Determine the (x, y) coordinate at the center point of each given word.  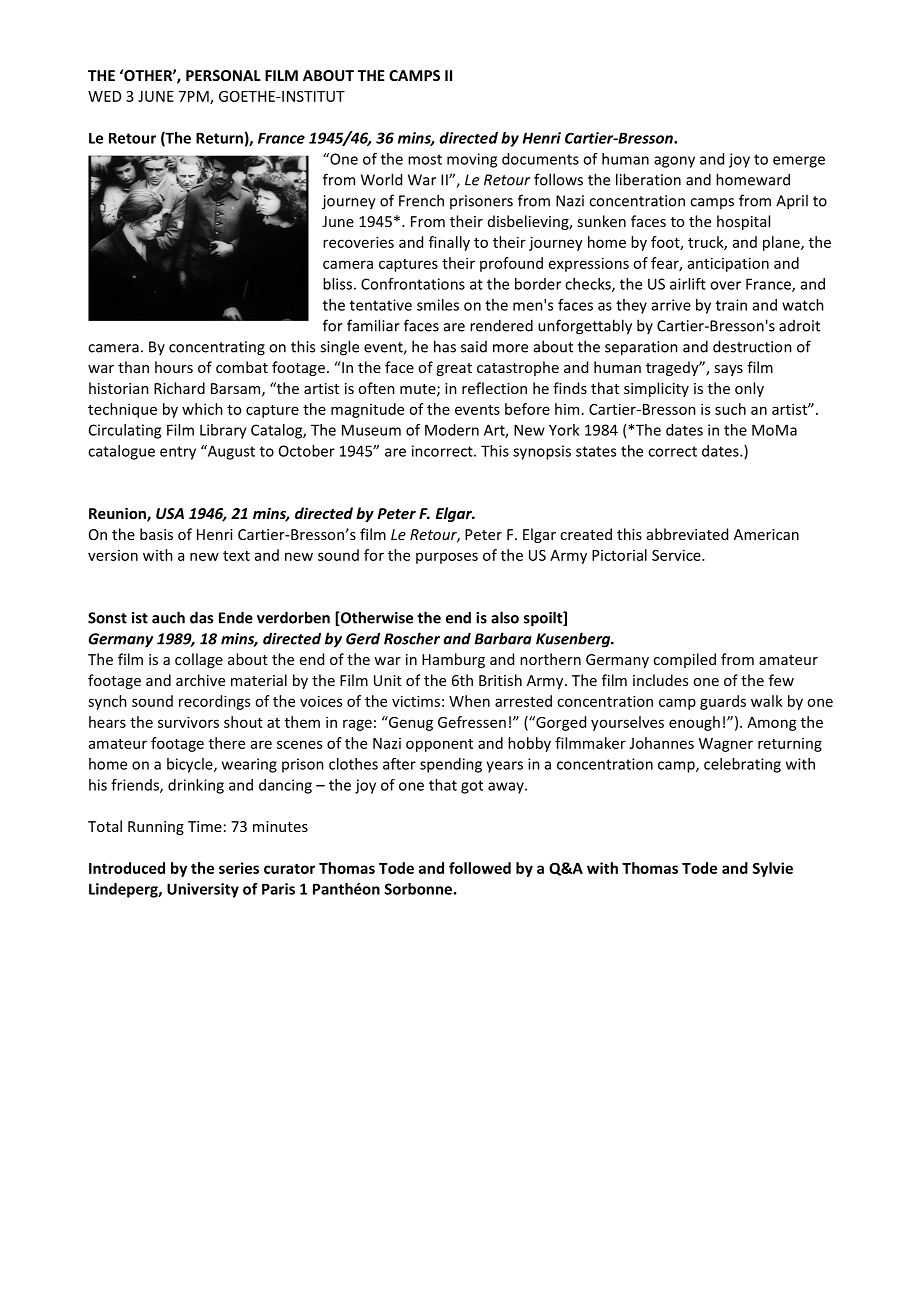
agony (674, 162)
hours (174, 367)
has (445, 346)
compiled (684, 660)
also (505, 617)
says (728, 370)
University (203, 890)
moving (472, 160)
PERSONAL (223, 75)
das (201, 617)
